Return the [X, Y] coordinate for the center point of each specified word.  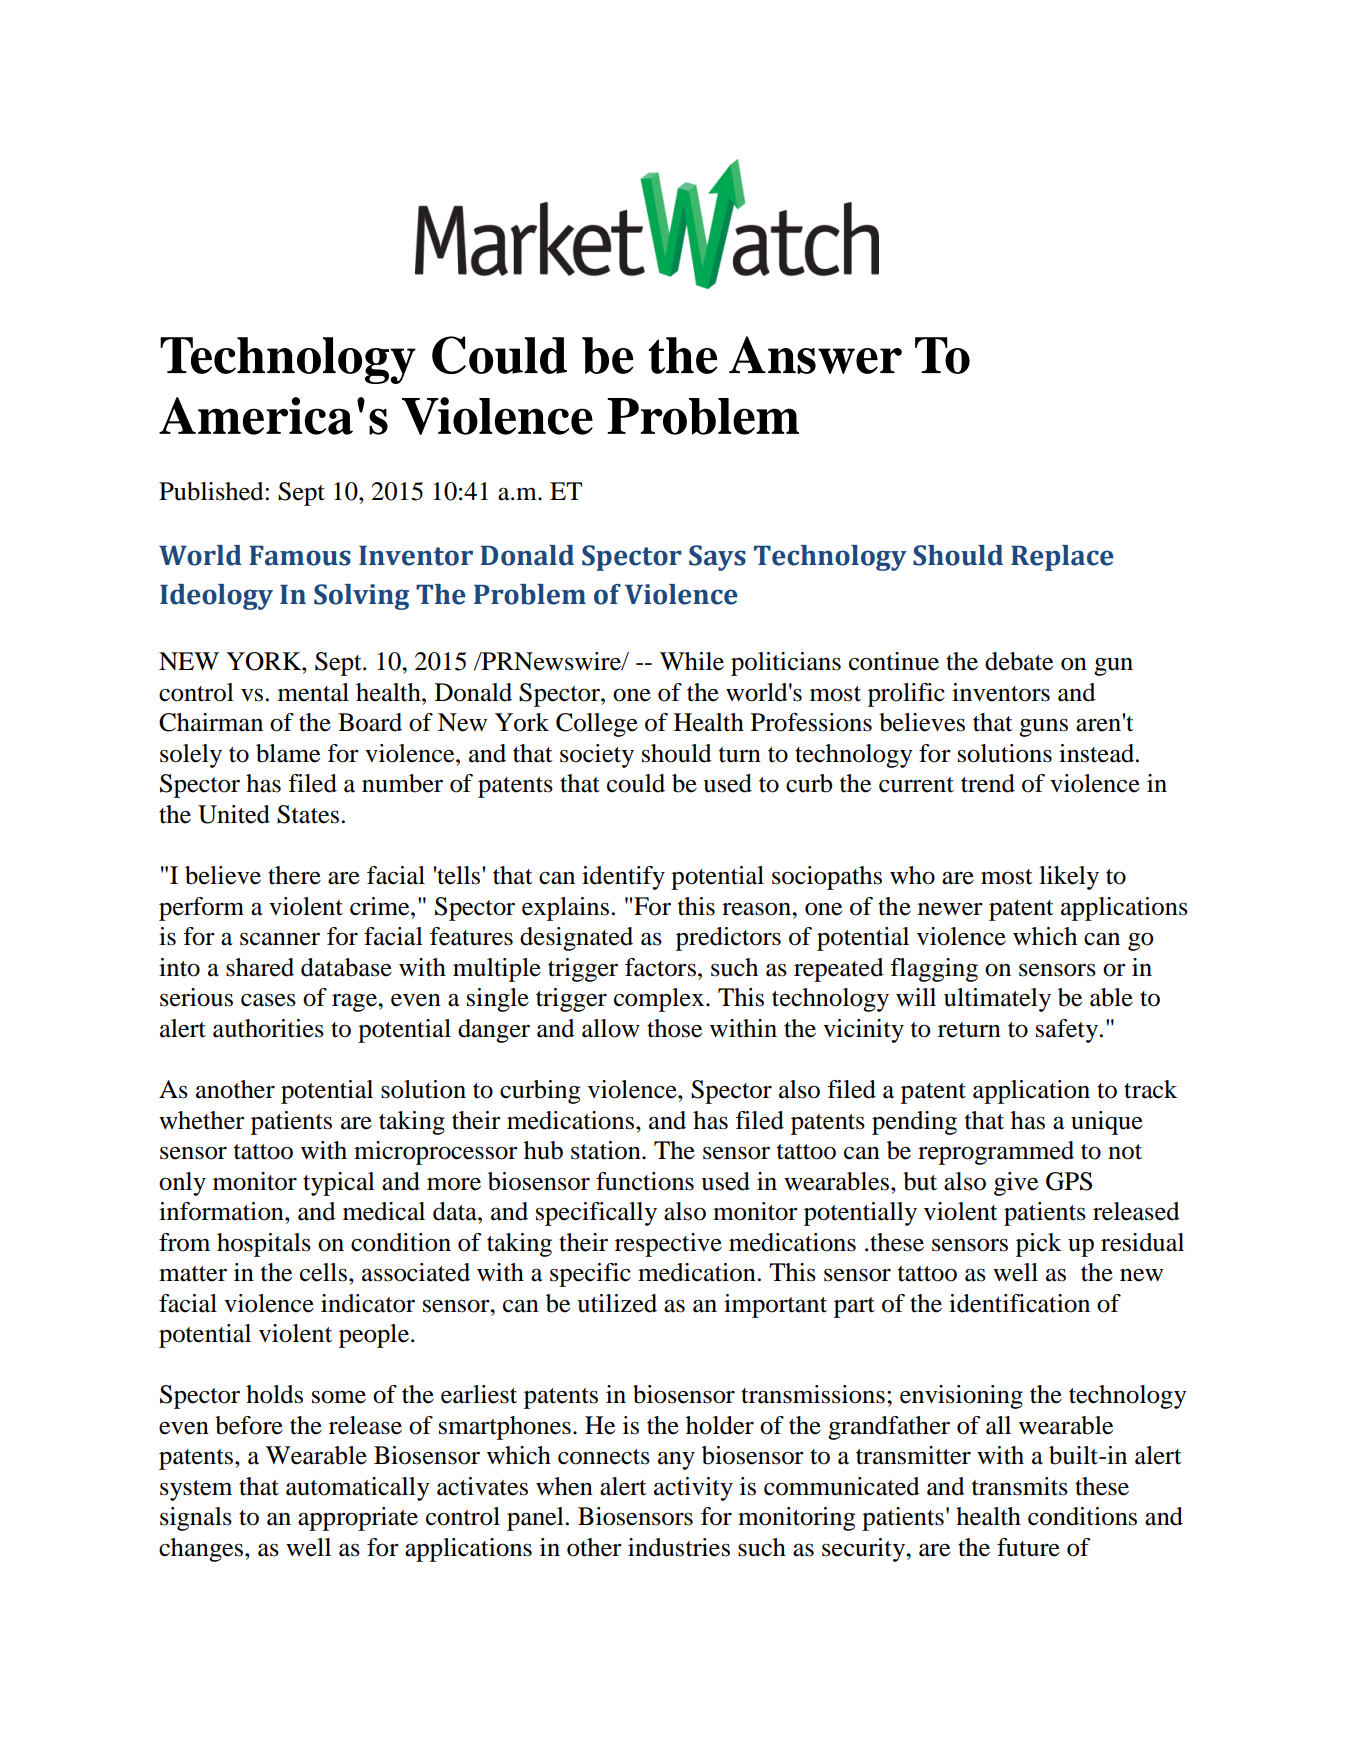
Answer [815, 355]
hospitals [264, 1245]
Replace [1062, 558]
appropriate [358, 1519]
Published [212, 491]
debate [1019, 661]
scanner [280, 939]
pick [1039, 1245]
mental [313, 692]
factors [660, 967]
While [692, 661]
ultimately [997, 1000]
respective [668, 1245]
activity [693, 1489]
